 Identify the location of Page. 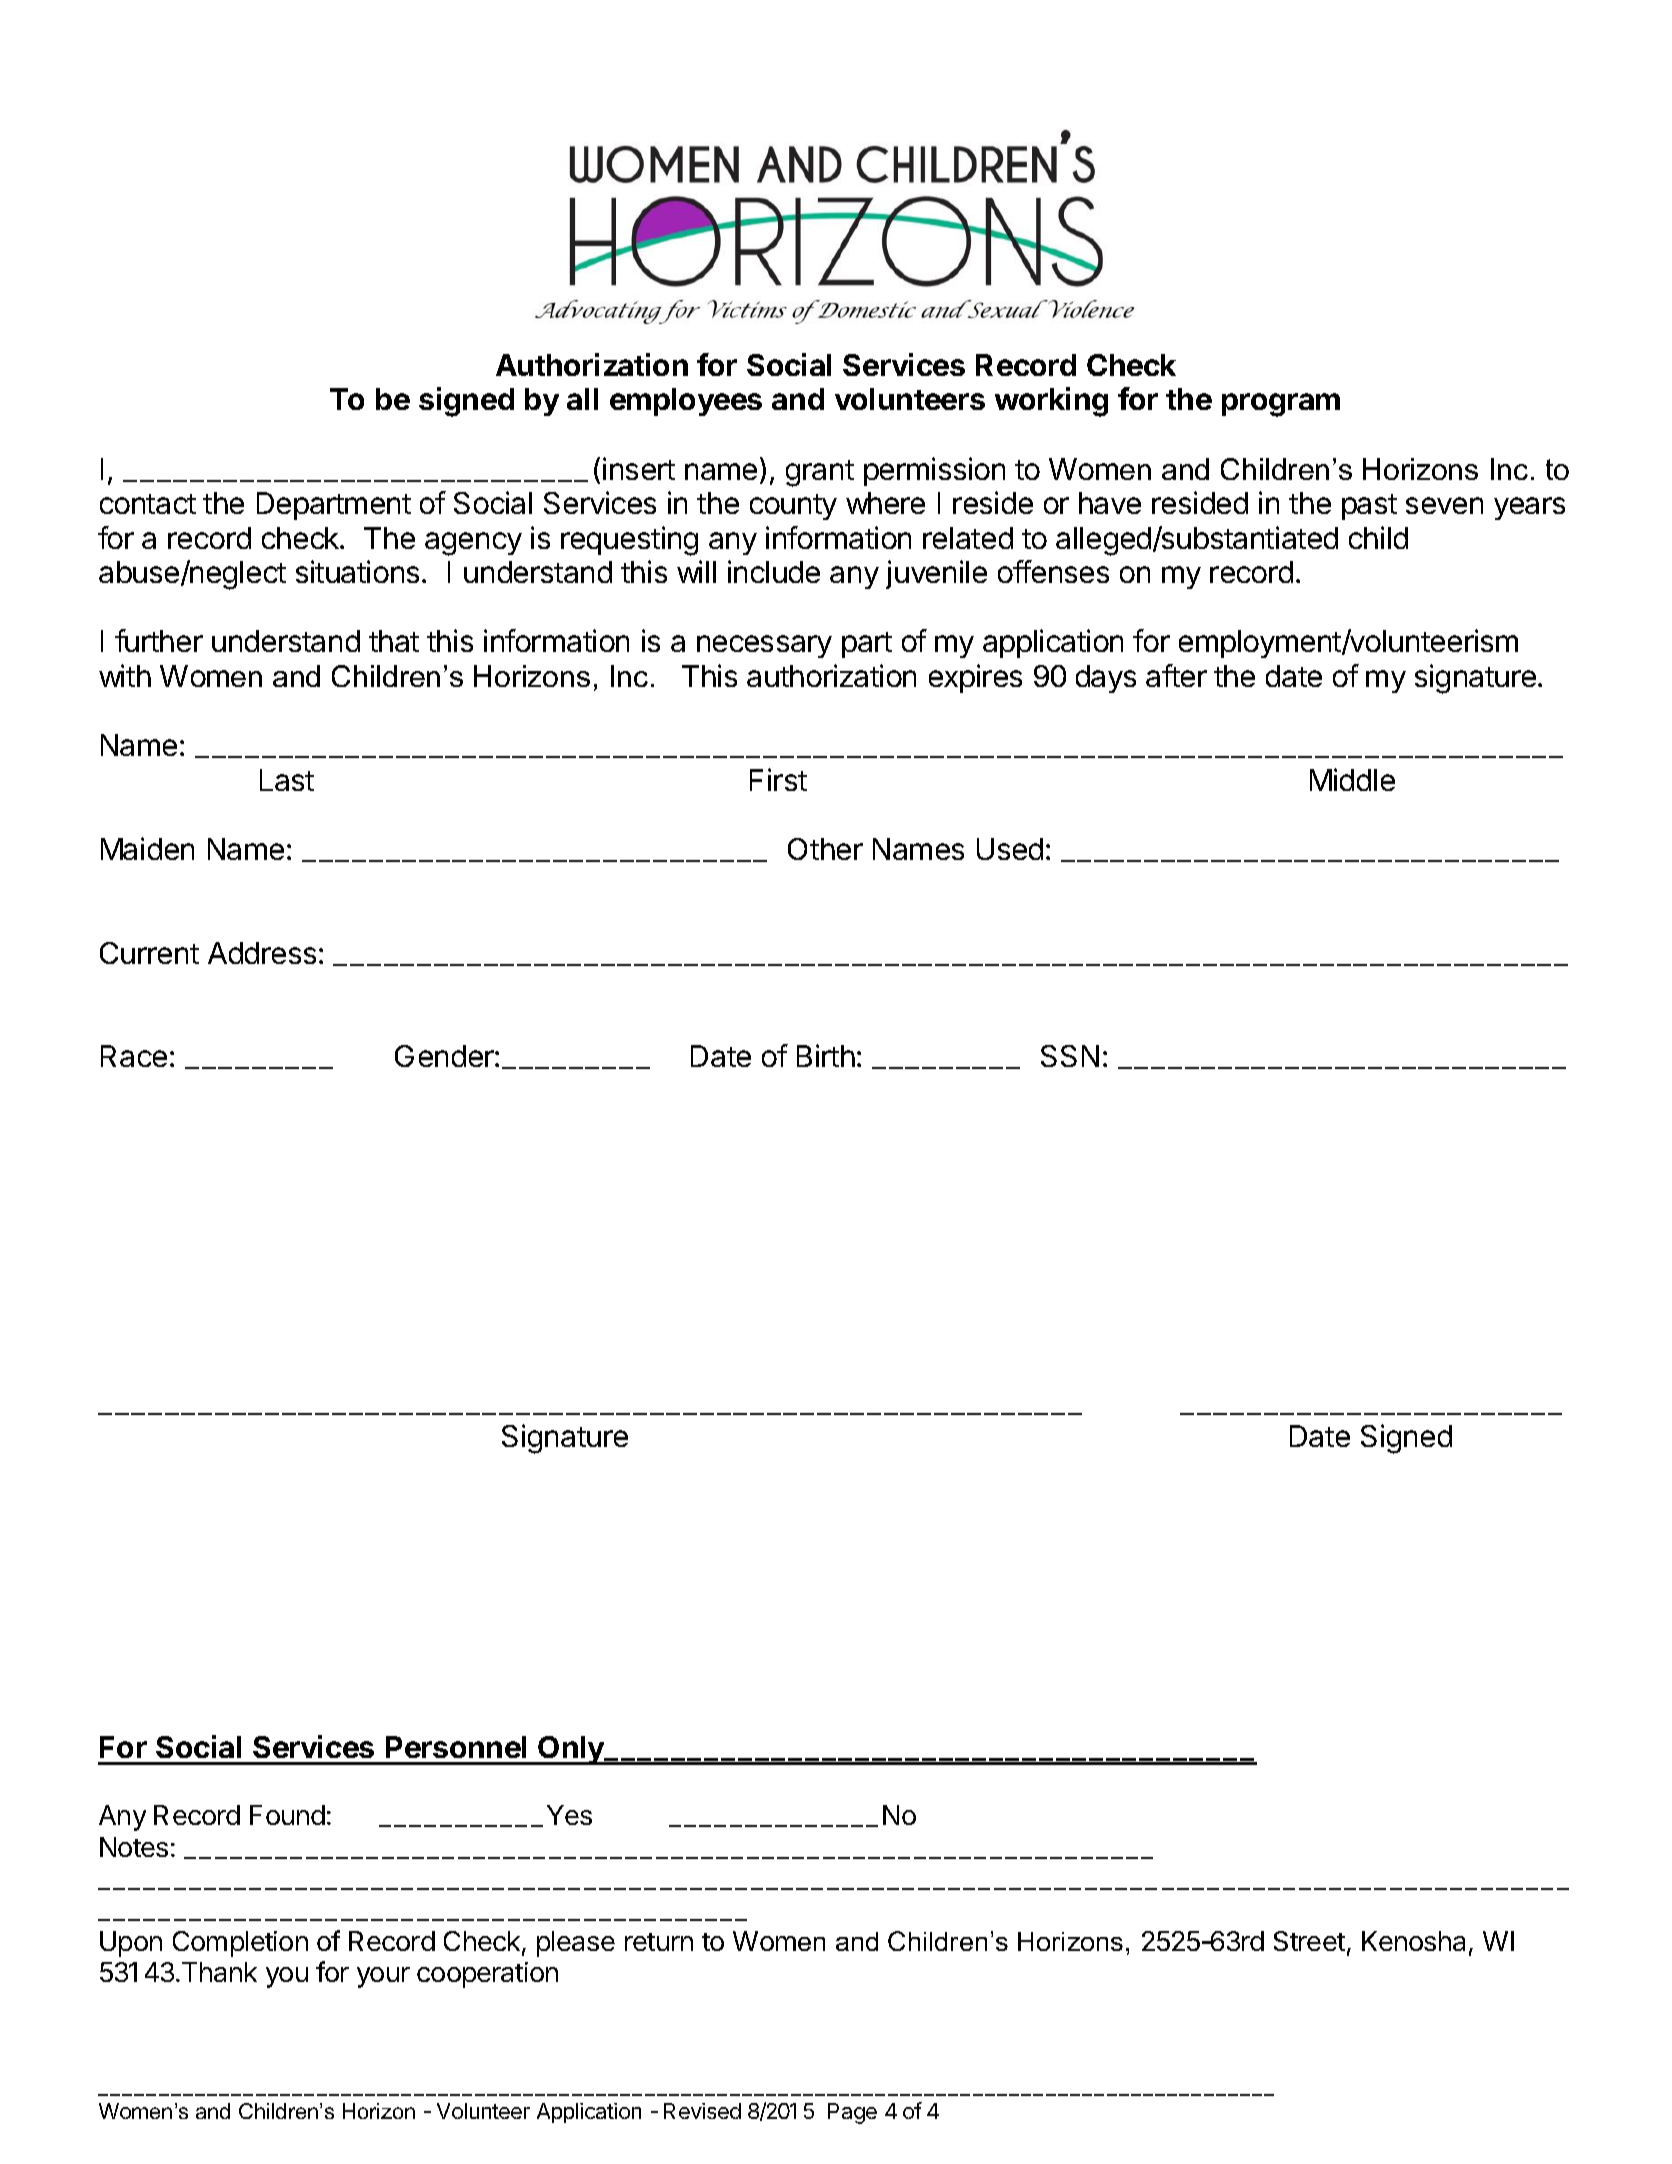
(852, 2113).
